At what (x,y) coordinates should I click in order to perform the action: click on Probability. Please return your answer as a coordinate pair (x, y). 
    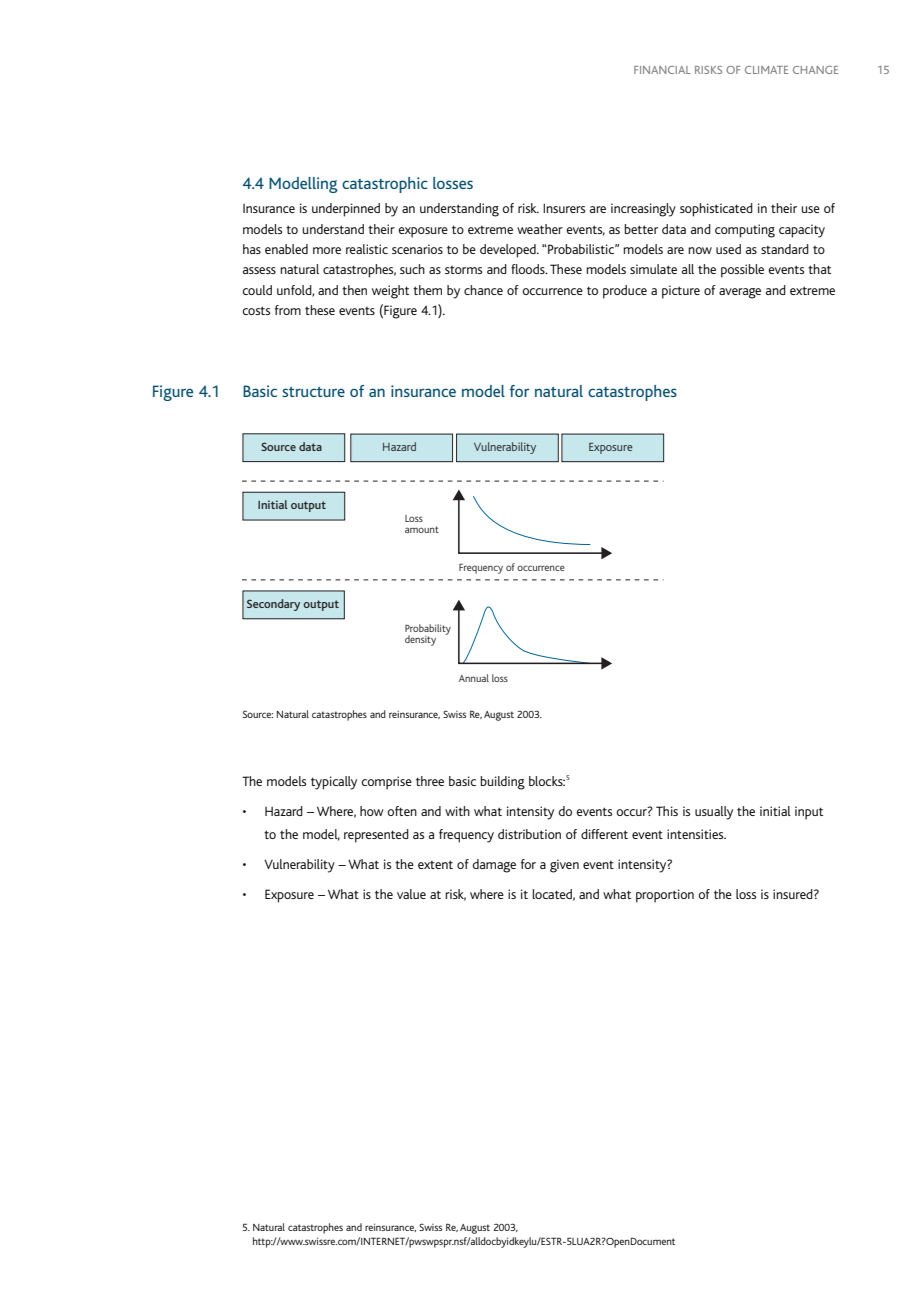
    Looking at the image, I should click on (428, 630).
